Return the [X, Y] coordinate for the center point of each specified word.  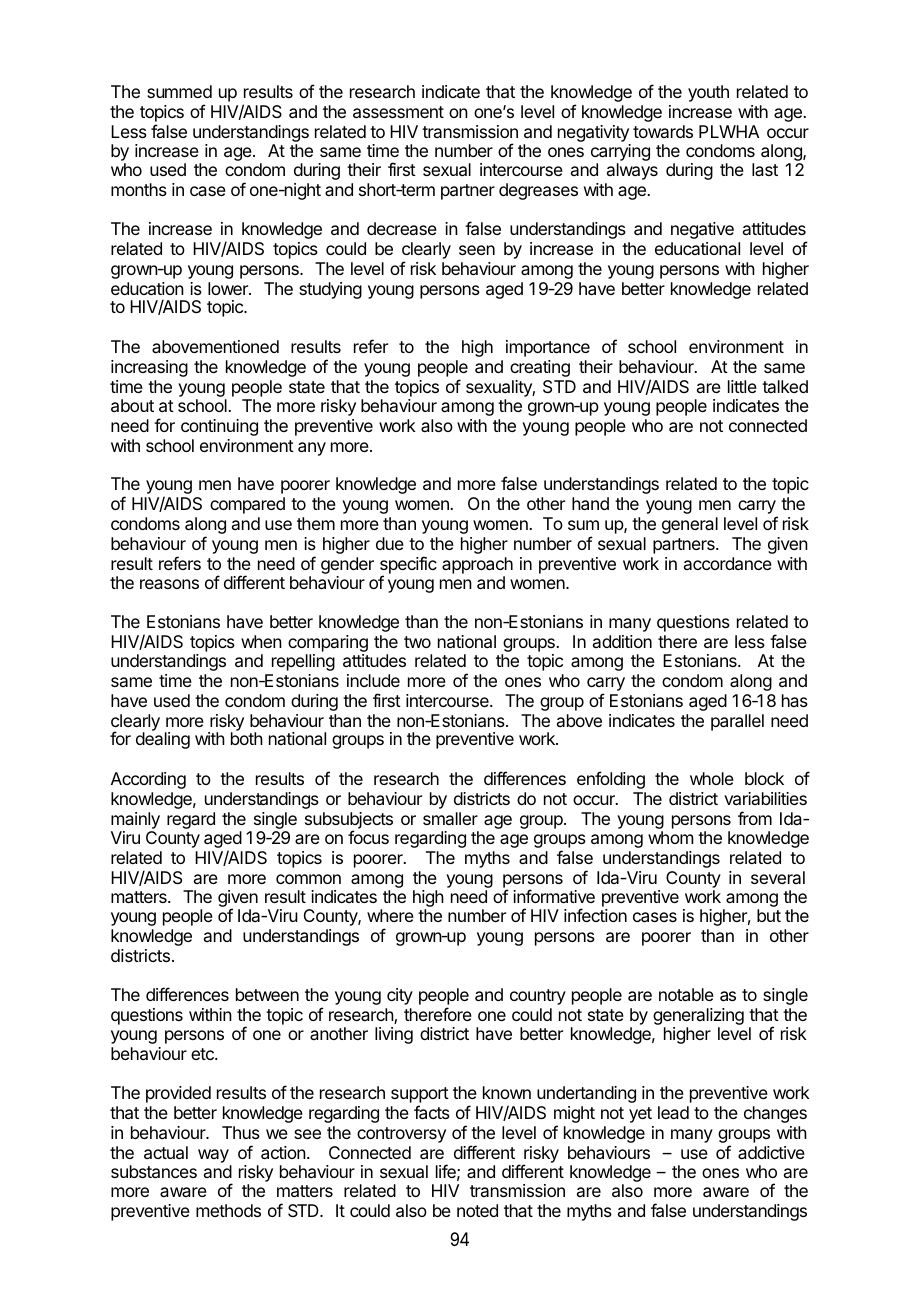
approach [477, 565]
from [755, 818]
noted [477, 1210]
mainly [135, 820]
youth [708, 93]
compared [247, 505]
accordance [728, 563]
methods [228, 1210]
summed [179, 91]
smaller [450, 818]
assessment [398, 112]
